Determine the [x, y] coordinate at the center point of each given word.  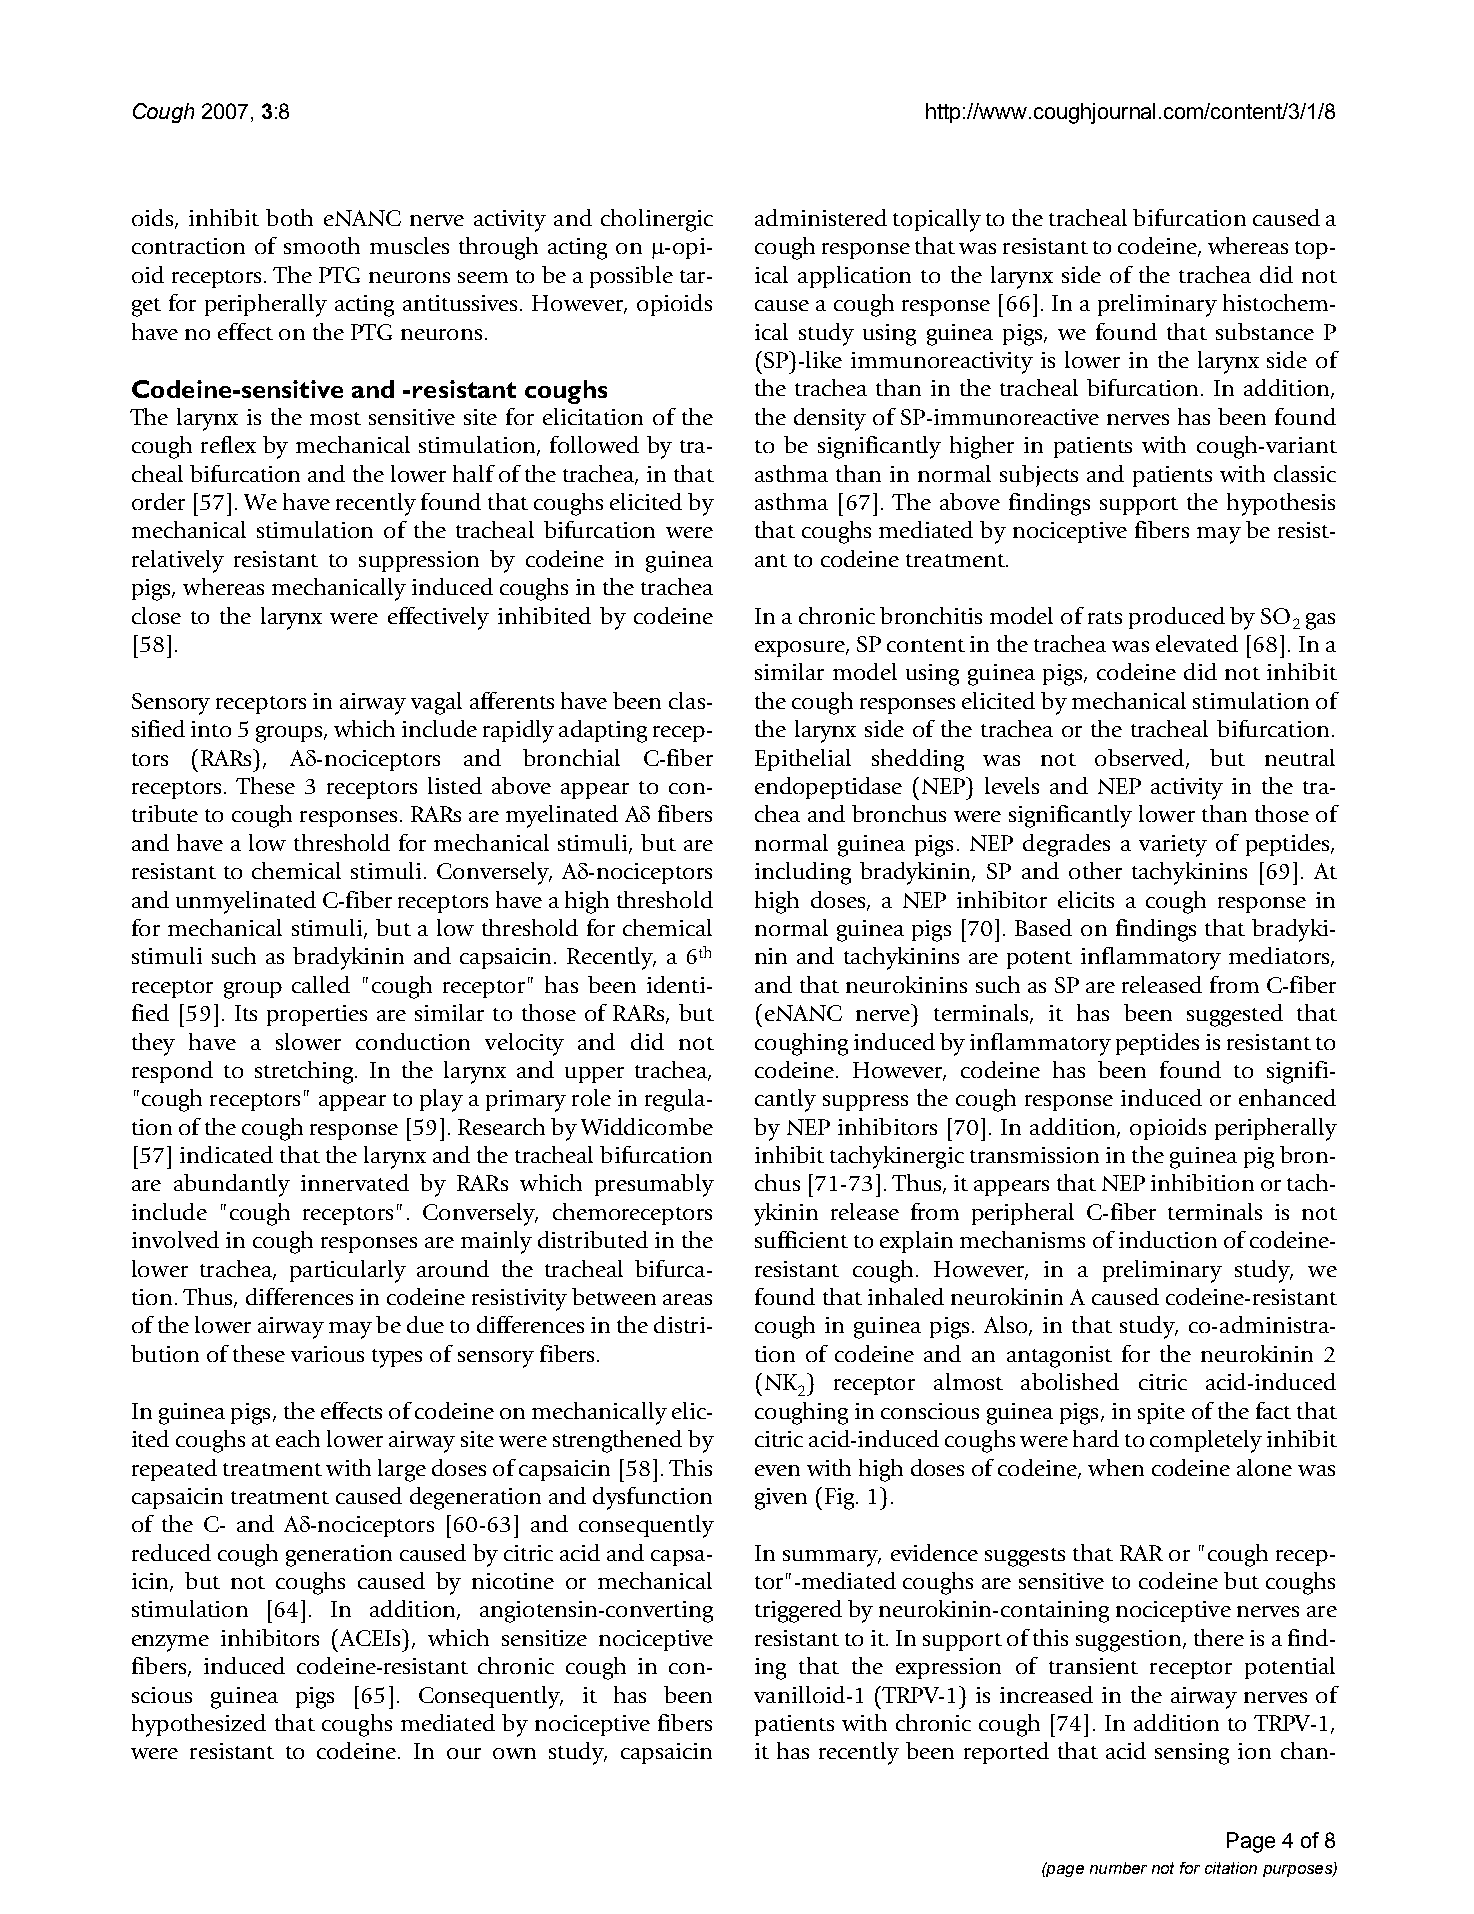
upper [594, 1075]
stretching [305, 1072]
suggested [1235, 1015]
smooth [322, 245]
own [514, 1753]
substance [1265, 331]
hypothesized [199, 1725]
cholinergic [657, 220]
